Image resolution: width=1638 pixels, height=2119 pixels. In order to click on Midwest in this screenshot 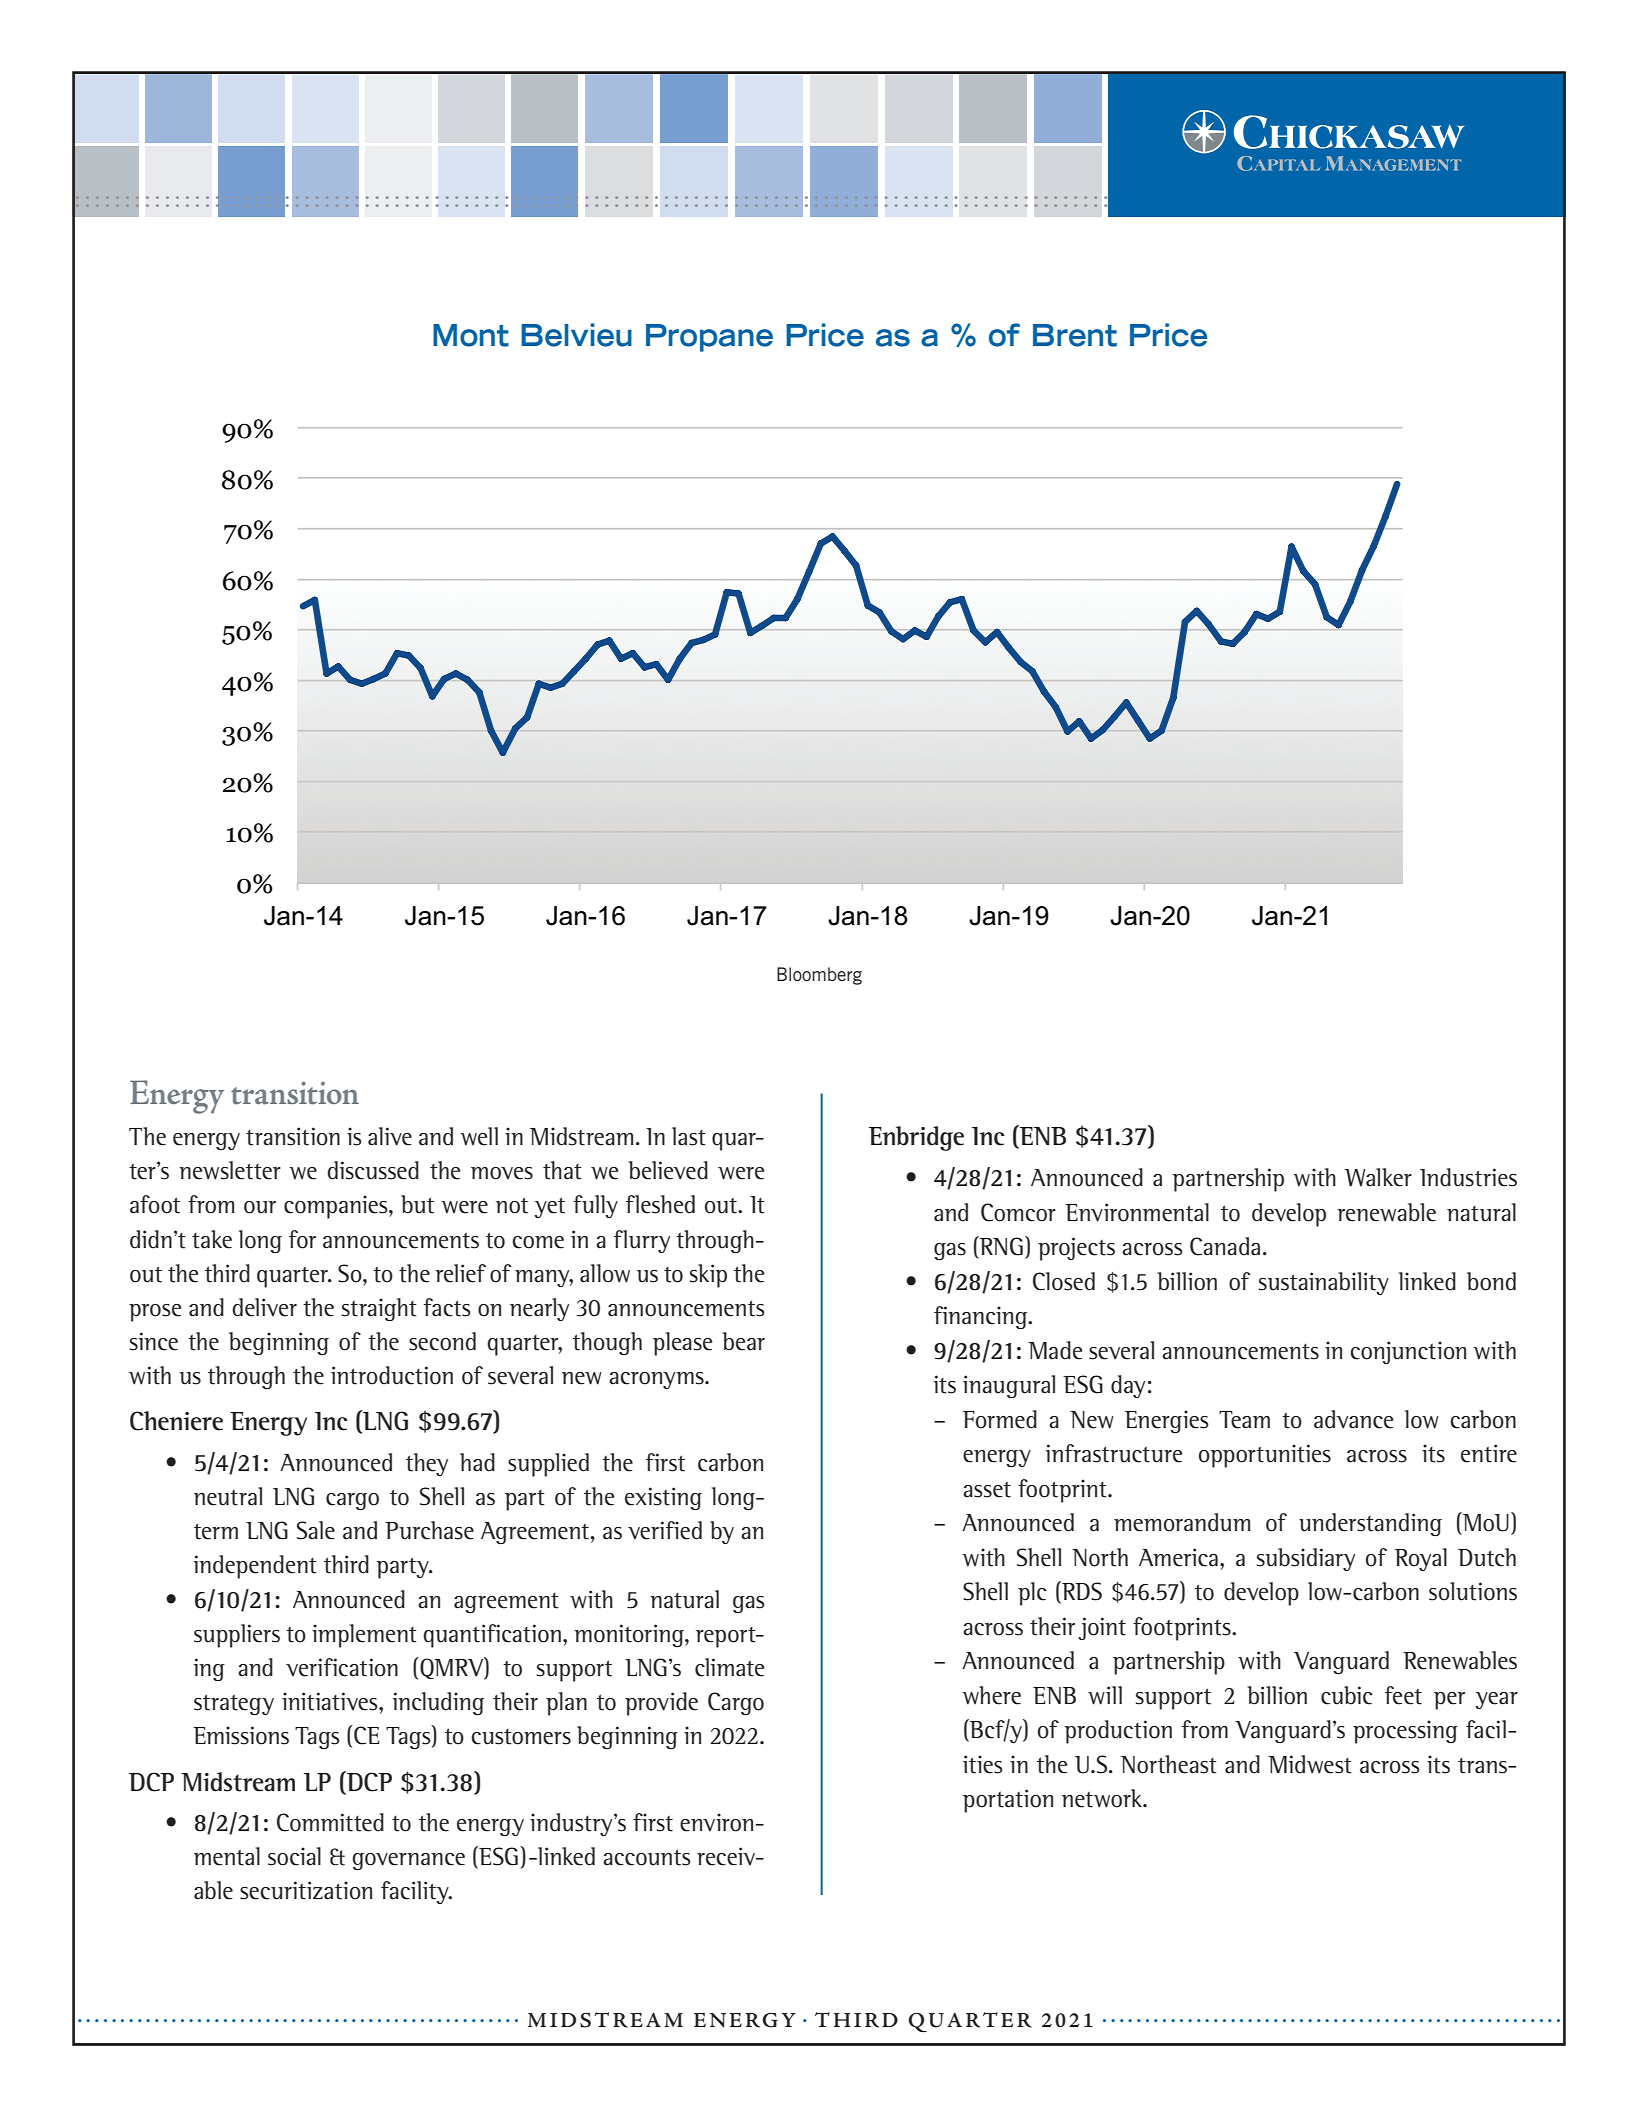, I will do `click(1310, 1764)`.
